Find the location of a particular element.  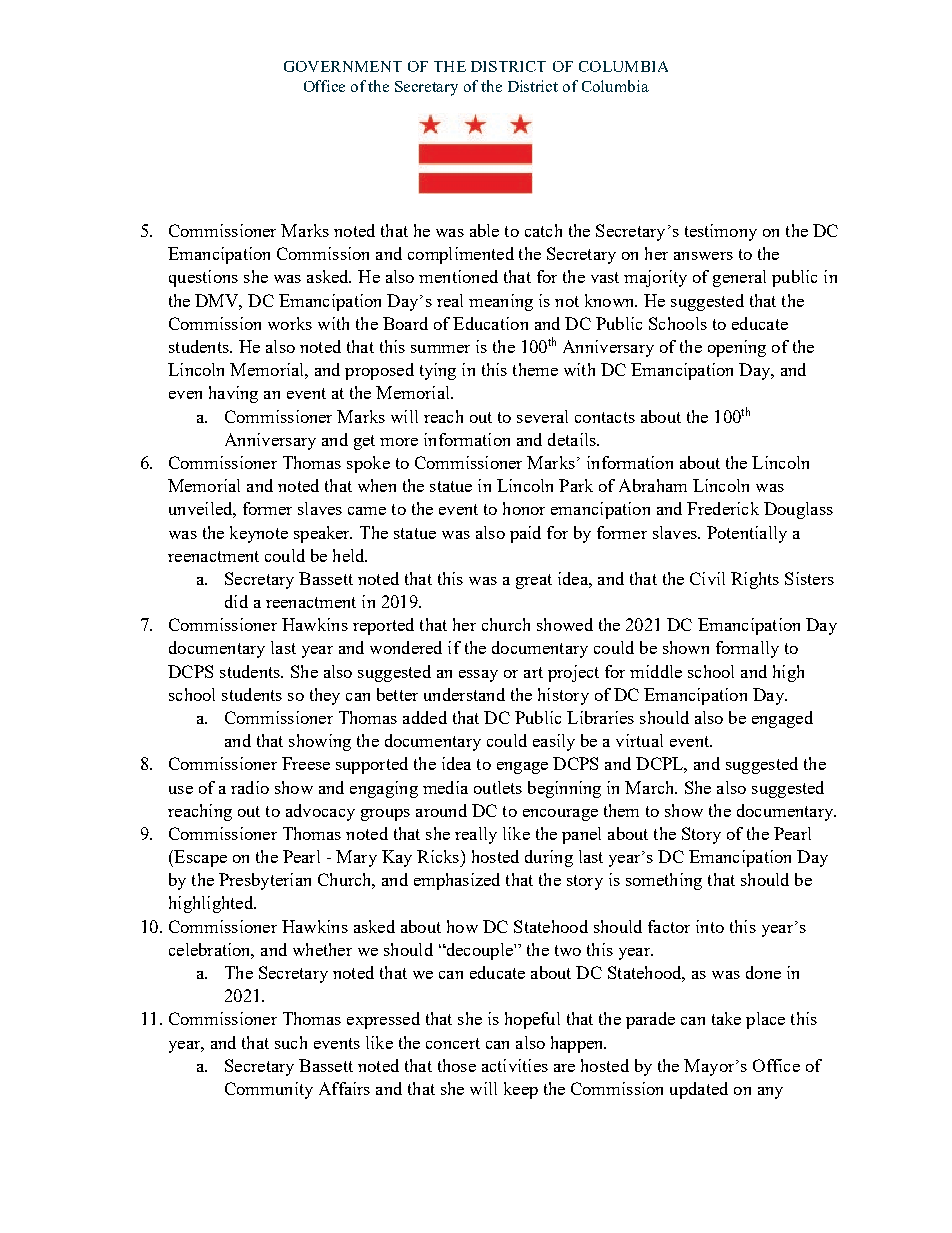

did is located at coordinates (236, 601).
